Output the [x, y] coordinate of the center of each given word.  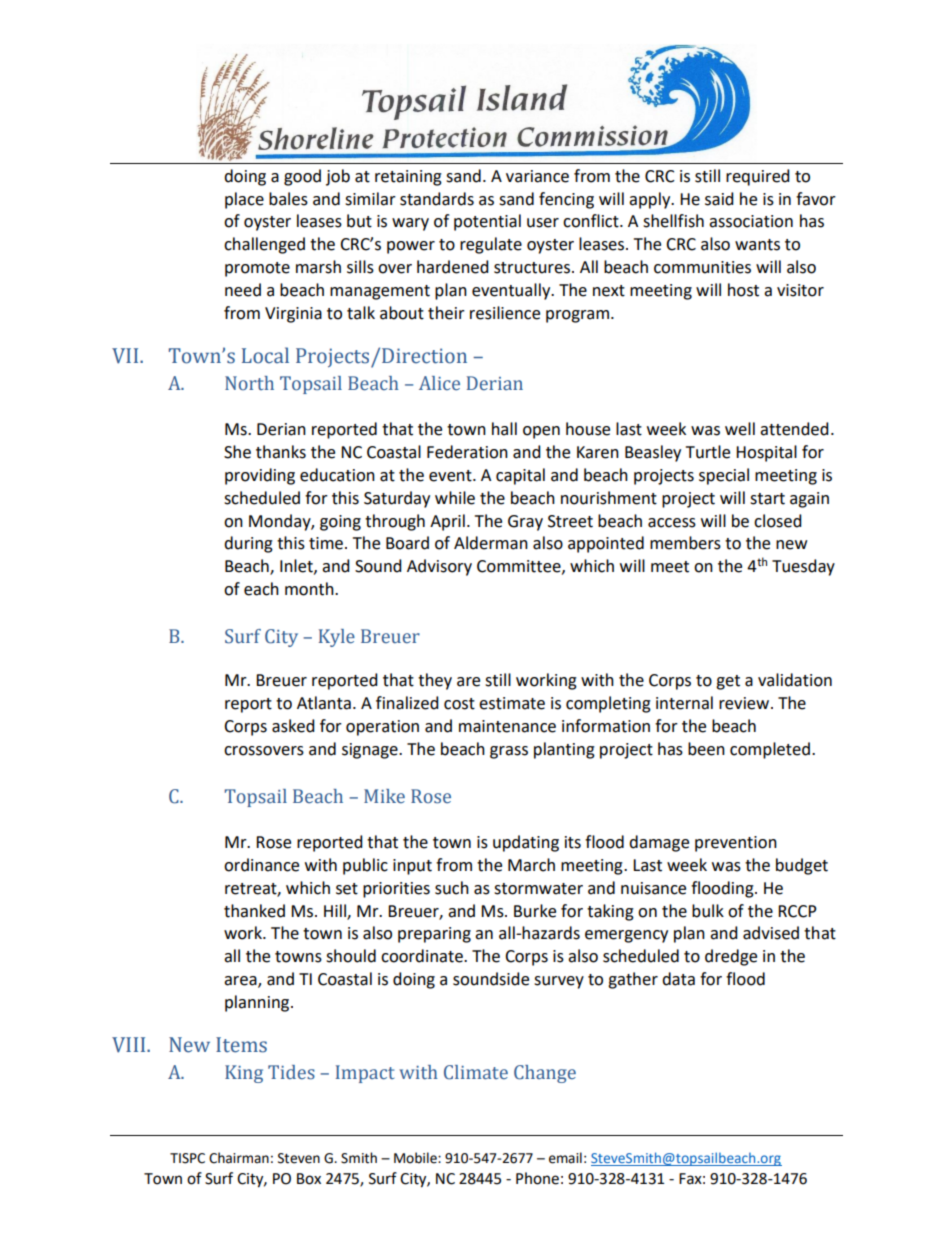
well [740, 429]
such [452, 888]
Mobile [416, 1158]
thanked [254, 911]
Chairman [239, 1158]
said [719, 199]
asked [293, 726]
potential [487, 222]
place [244, 200]
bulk [708, 911]
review [745, 703]
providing [260, 476]
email [565, 1158]
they [435, 681]
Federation [467, 452]
